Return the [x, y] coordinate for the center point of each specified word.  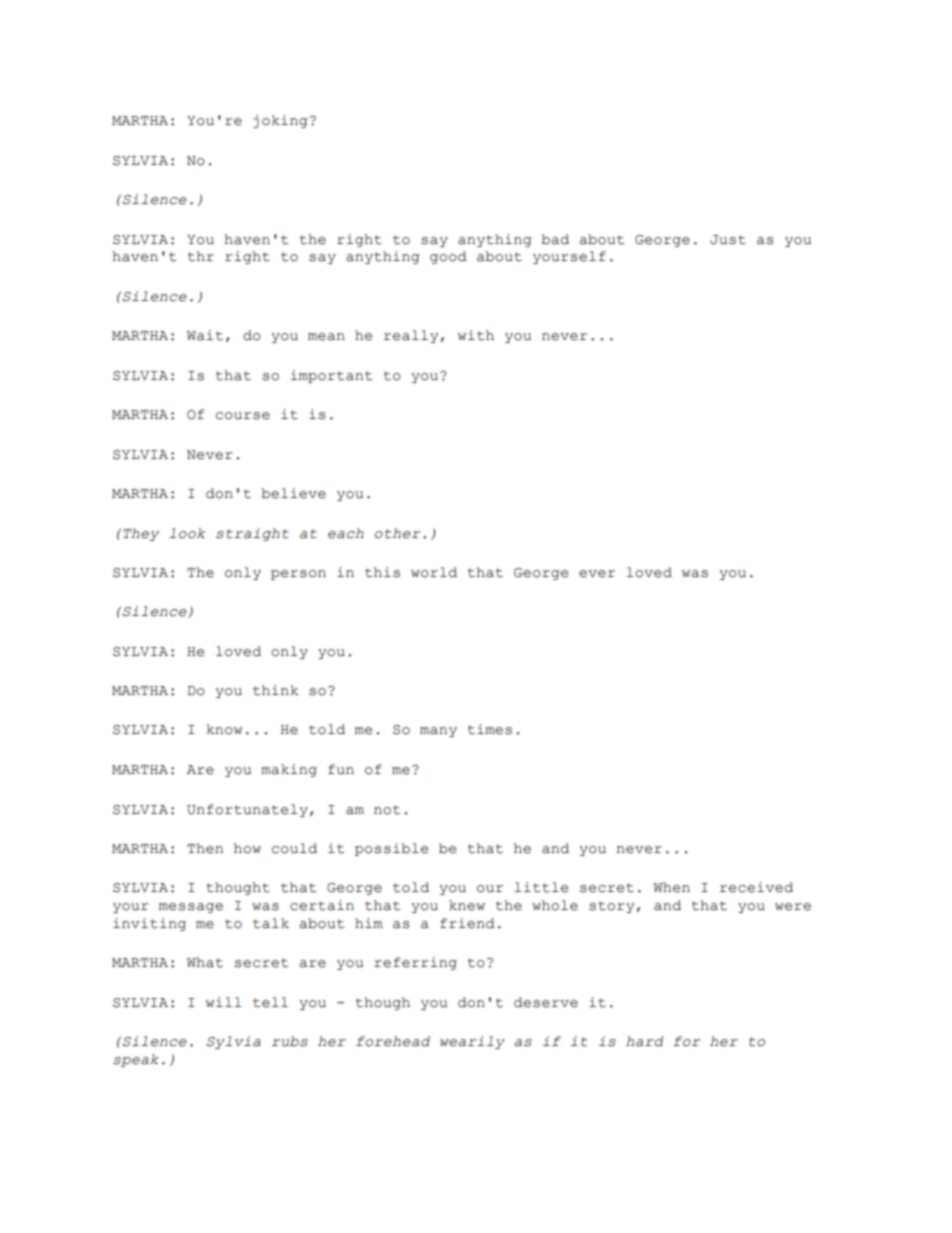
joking [280, 121]
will [223, 1002]
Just [728, 240]
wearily [472, 1042]
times [490, 729]
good [448, 257]
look [187, 533]
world [434, 572]
